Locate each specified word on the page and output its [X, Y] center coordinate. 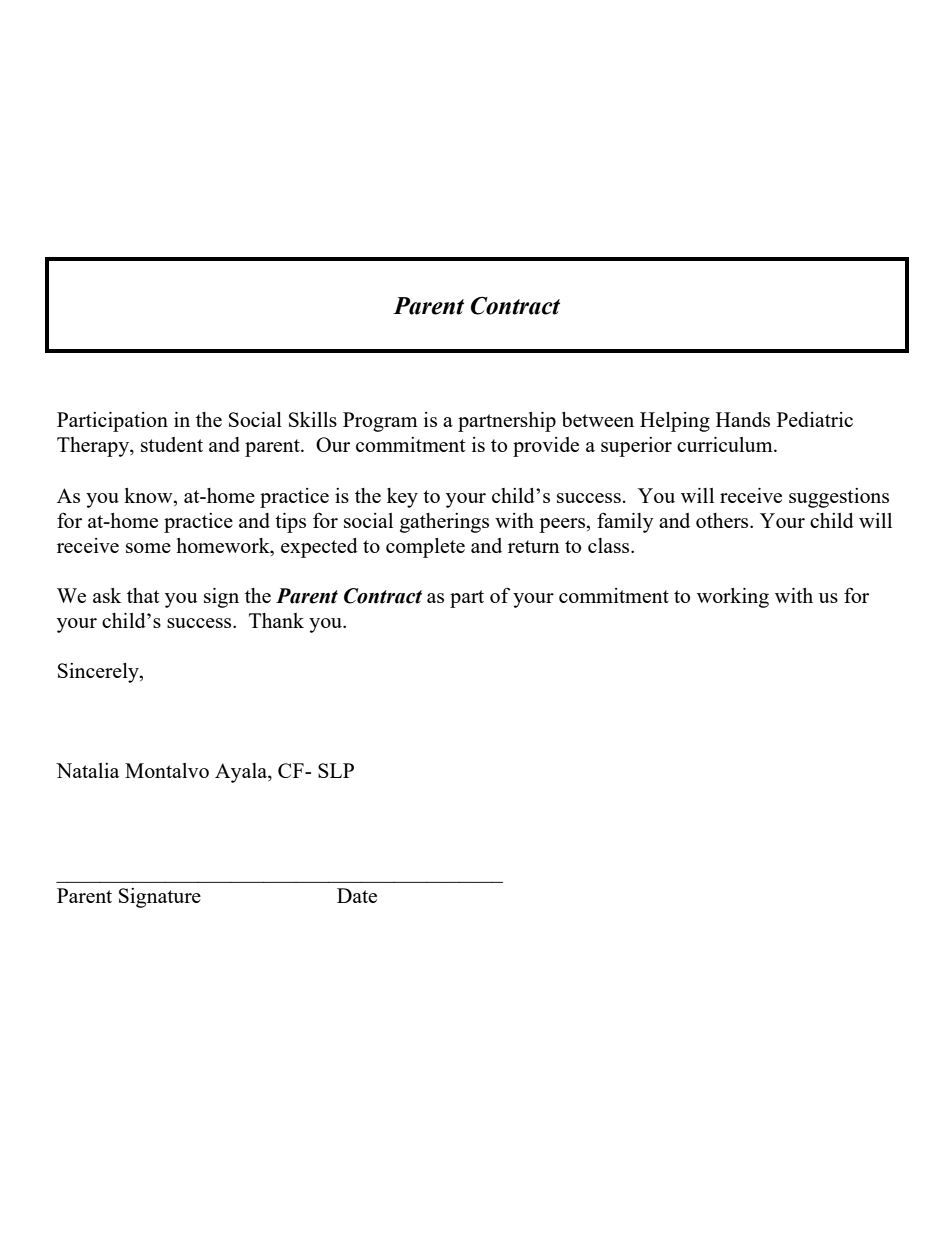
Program [380, 422]
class [610, 545]
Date [357, 895]
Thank [276, 620]
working [733, 598]
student [172, 444]
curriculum [726, 444]
